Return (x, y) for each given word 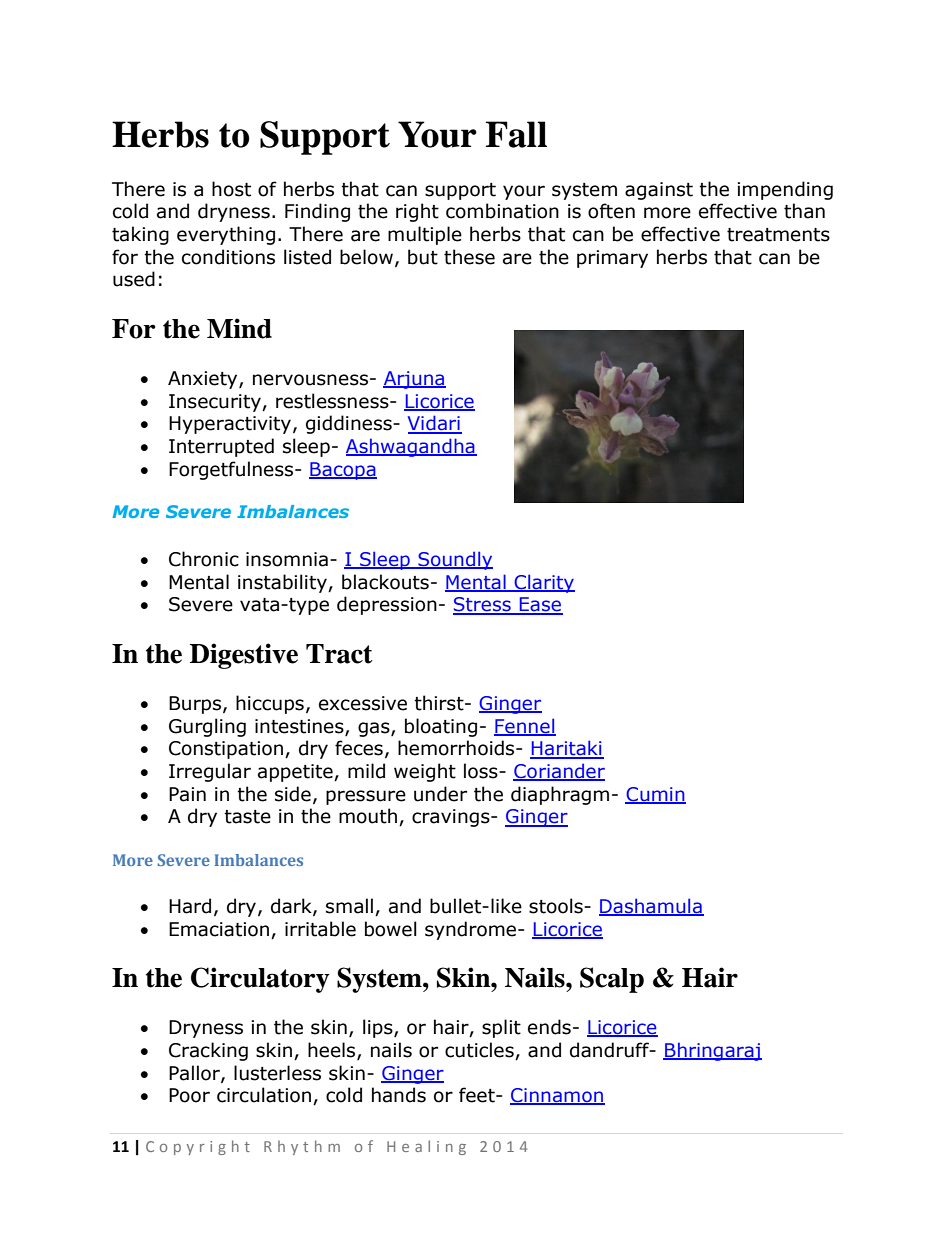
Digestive (244, 656)
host (231, 189)
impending (785, 190)
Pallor (195, 1073)
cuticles (480, 1051)
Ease (540, 605)
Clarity (543, 583)
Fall (516, 134)
